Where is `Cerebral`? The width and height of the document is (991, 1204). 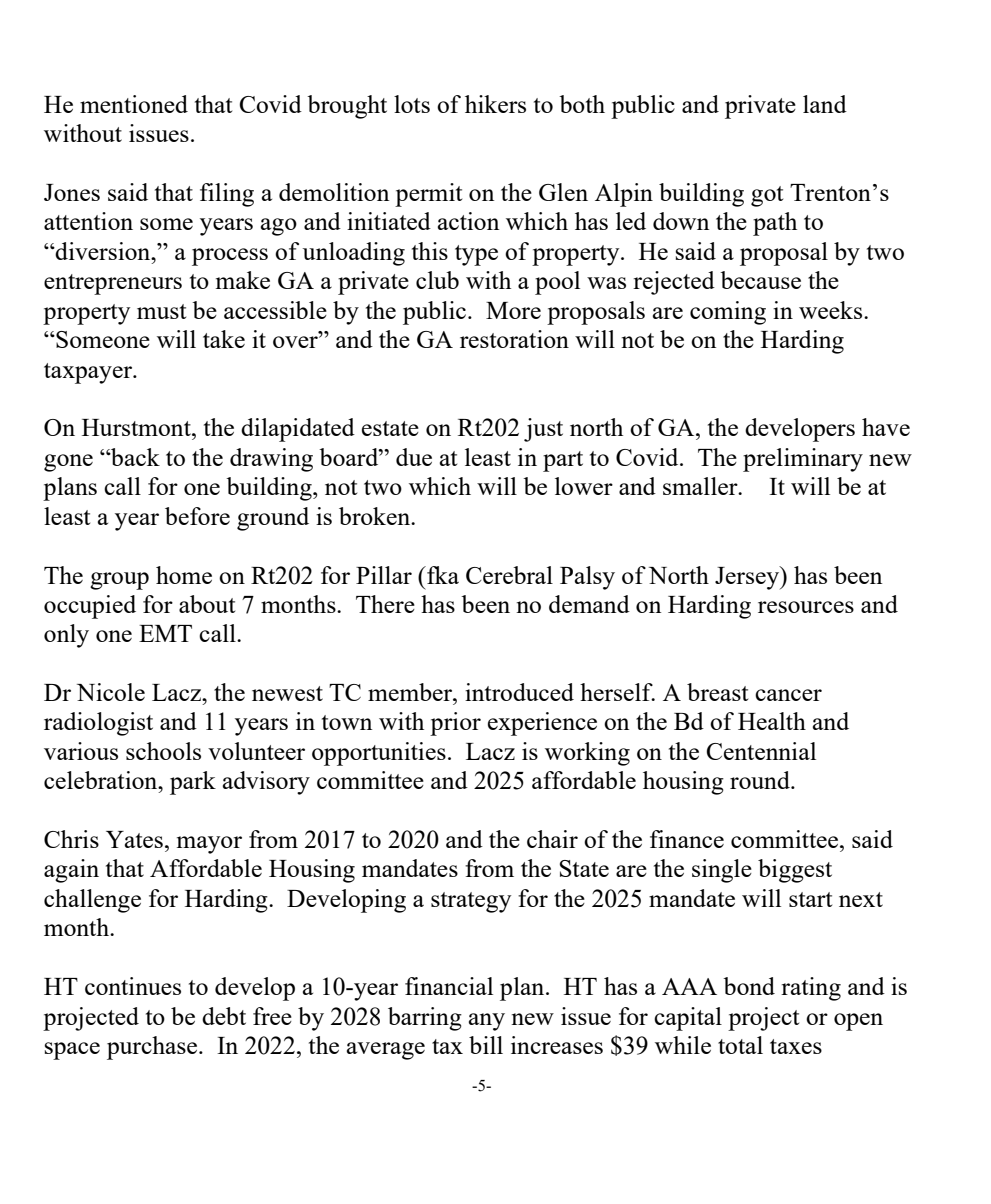
Cerebral is located at coordinates (509, 575).
